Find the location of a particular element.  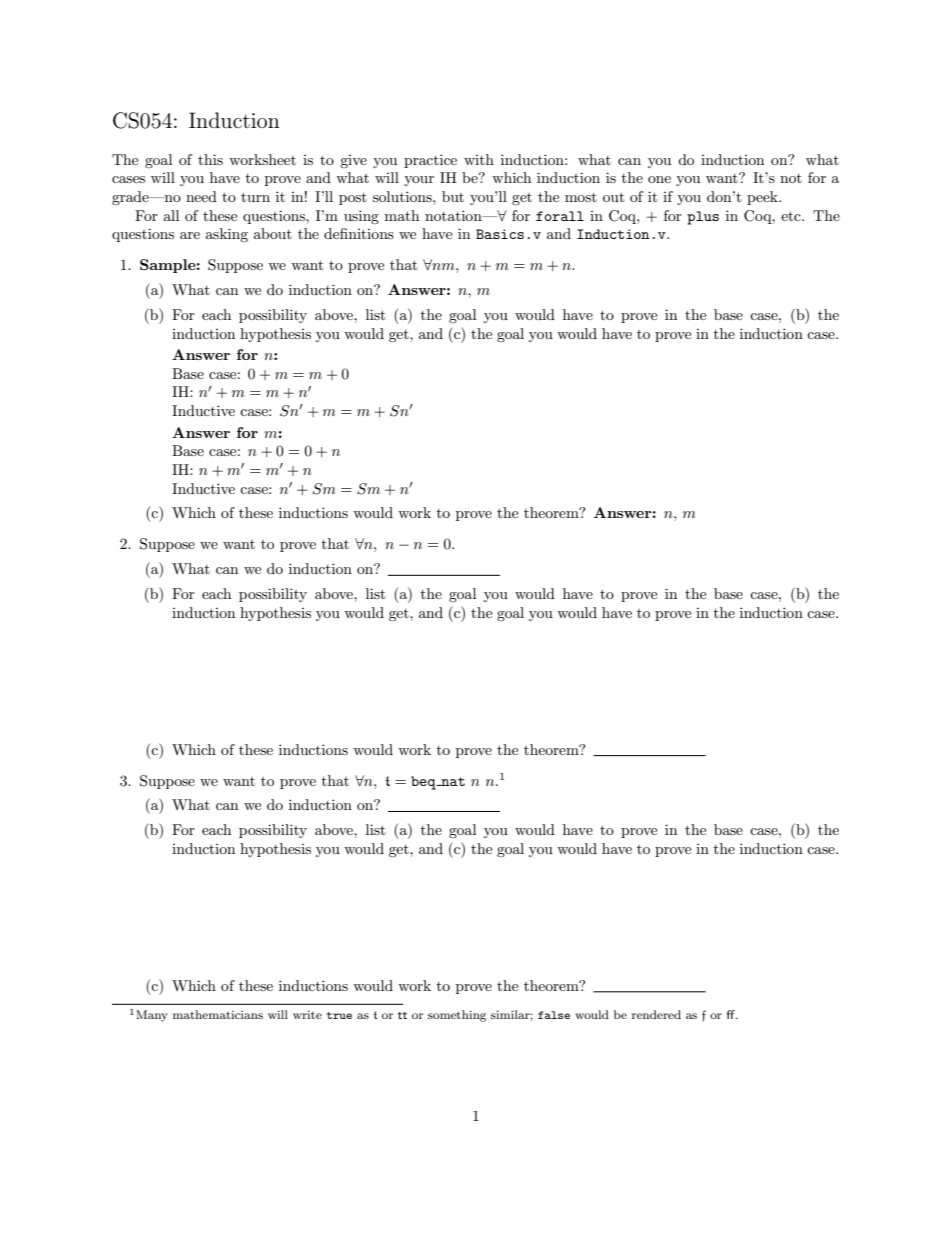

beq is located at coordinates (424, 783).
